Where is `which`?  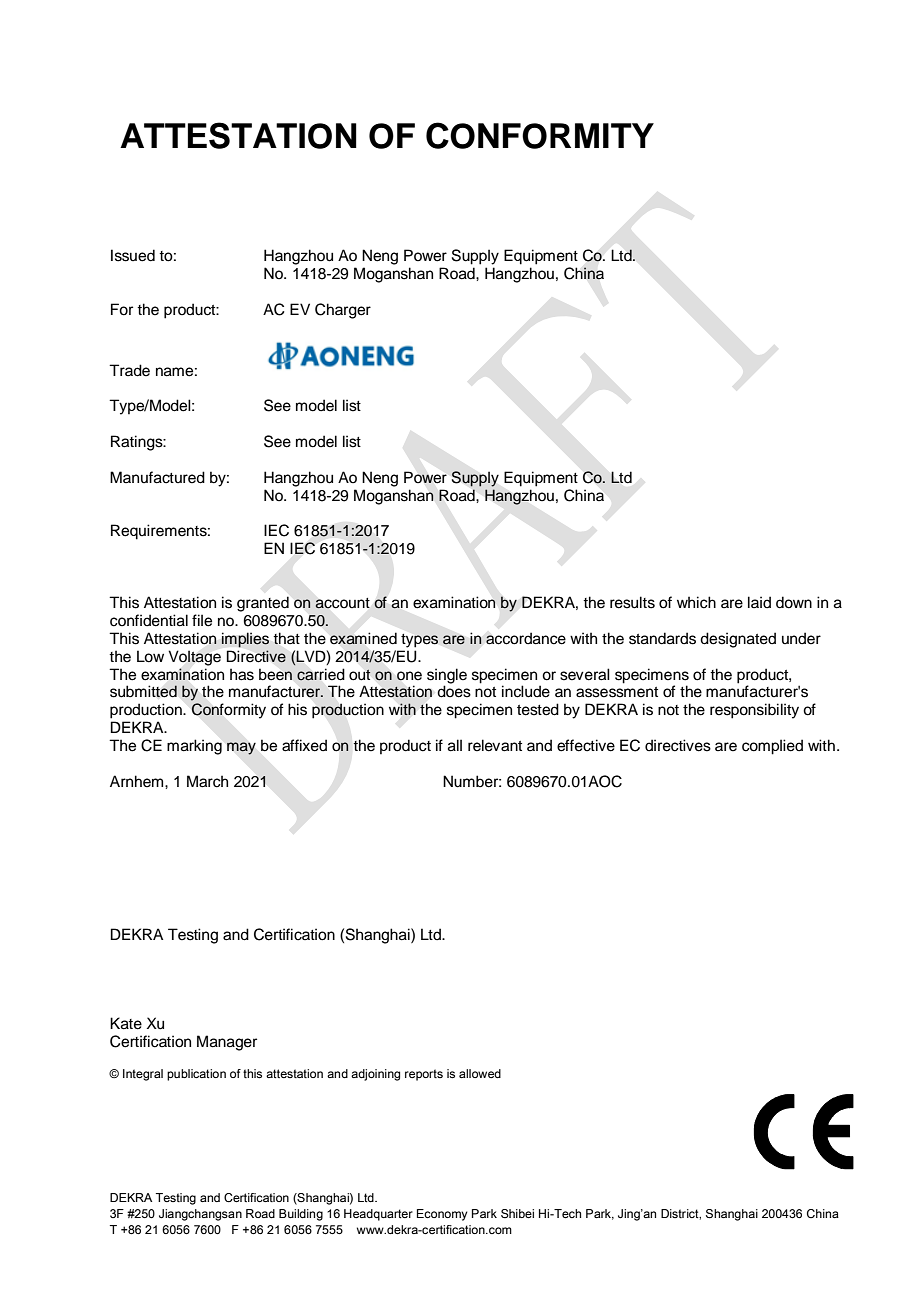 which is located at coordinates (696, 602).
